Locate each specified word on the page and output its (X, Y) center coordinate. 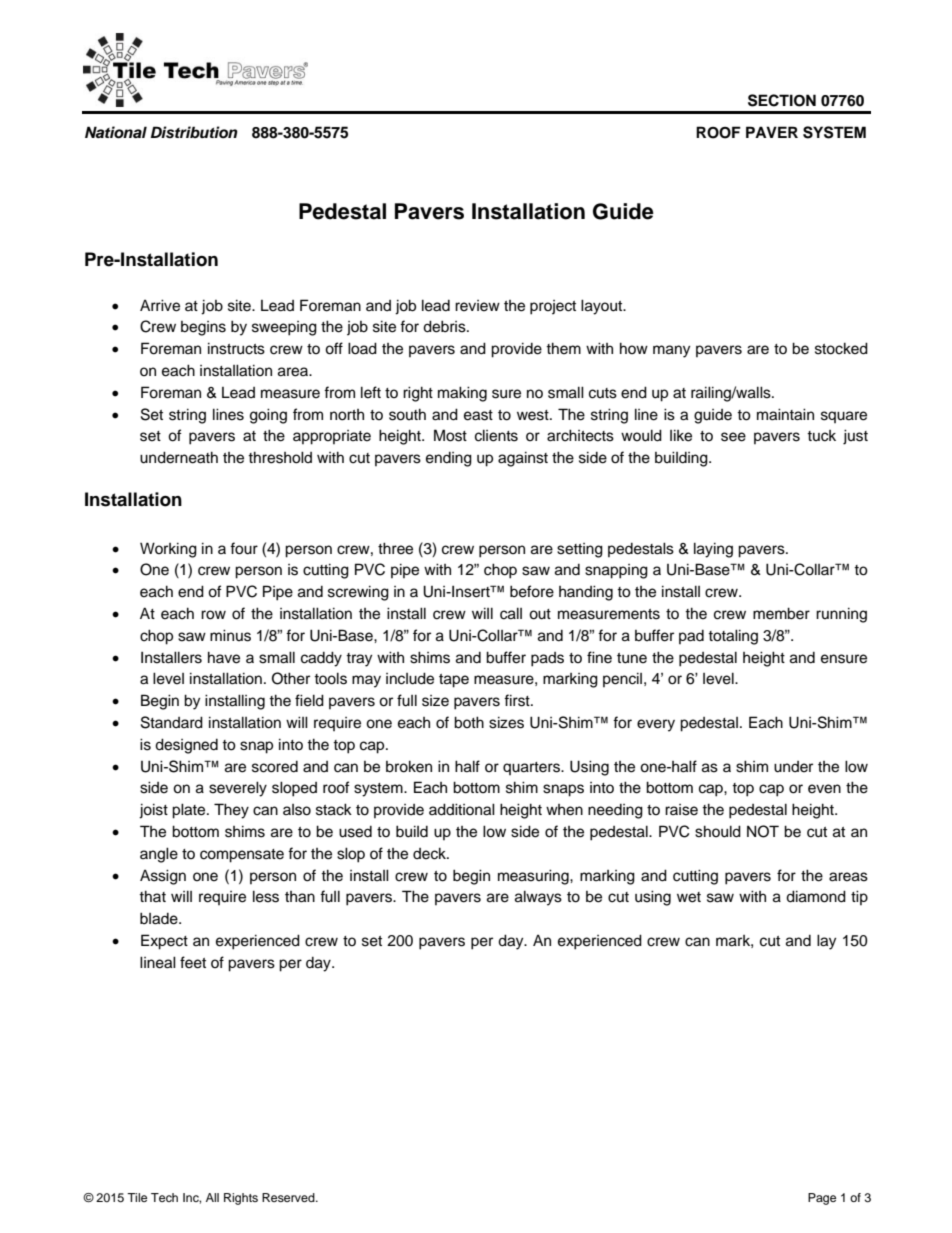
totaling (733, 637)
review (477, 306)
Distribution (194, 132)
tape (454, 681)
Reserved (289, 1197)
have (224, 657)
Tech (164, 1197)
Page (822, 1199)
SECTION (782, 100)
